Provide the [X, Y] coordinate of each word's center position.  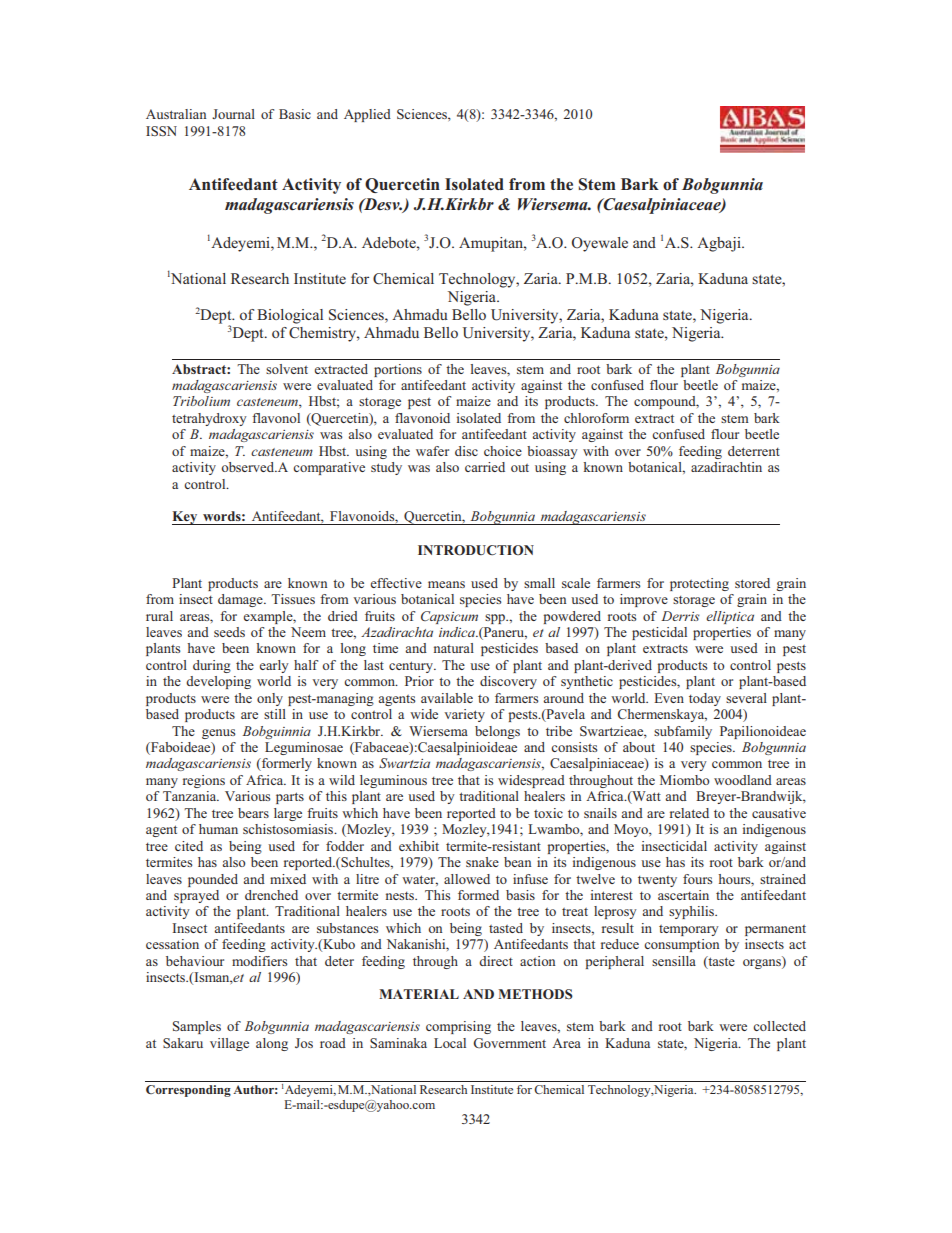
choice [503, 451]
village [229, 1044]
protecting [699, 584]
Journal [233, 114]
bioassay [552, 452]
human [218, 829]
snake [482, 862]
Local [450, 1043]
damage [241, 600]
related [689, 813]
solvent [287, 369]
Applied [367, 115]
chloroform [596, 418]
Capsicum [449, 617]
